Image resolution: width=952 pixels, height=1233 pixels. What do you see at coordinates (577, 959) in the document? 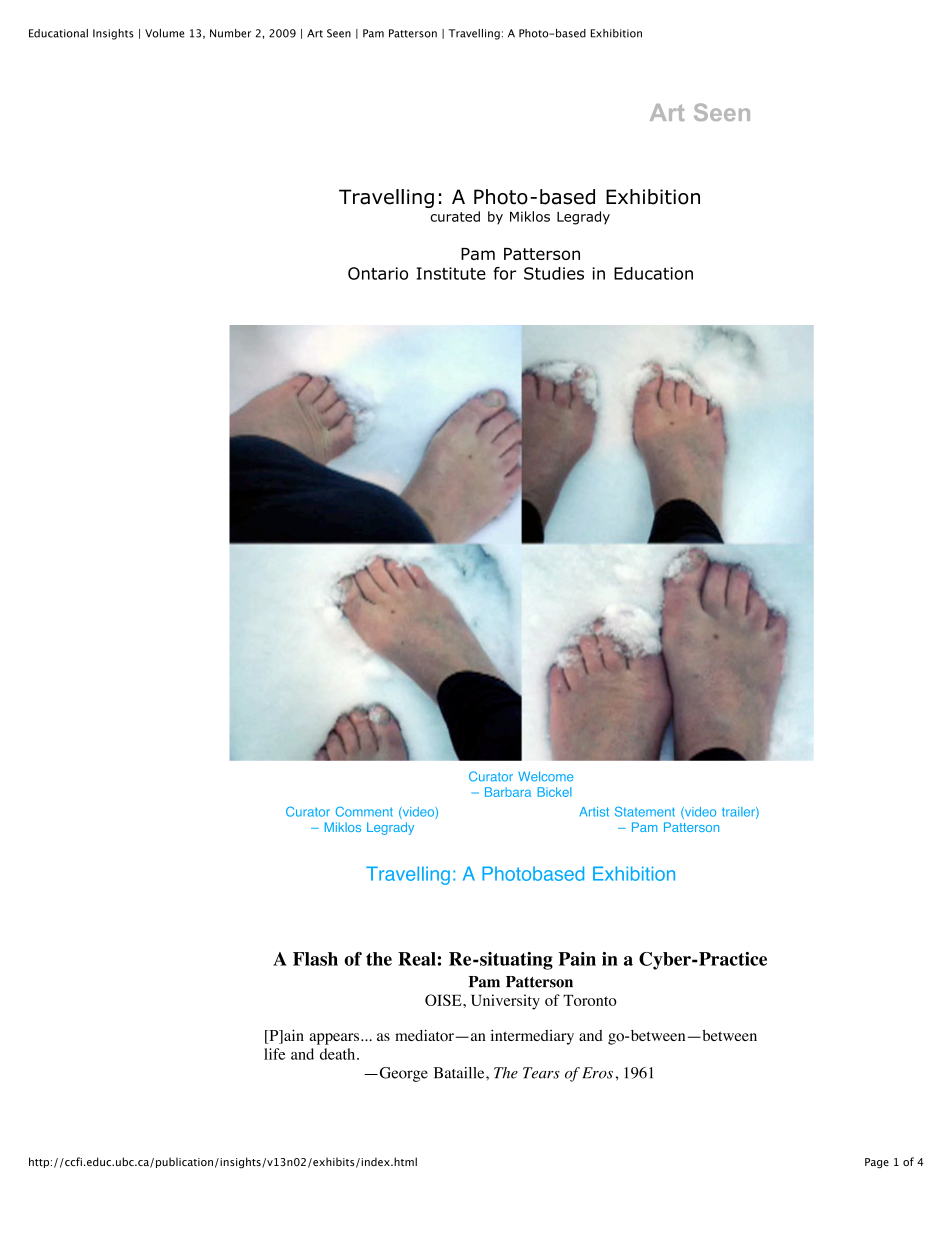
I see `Pain` at bounding box center [577, 959].
